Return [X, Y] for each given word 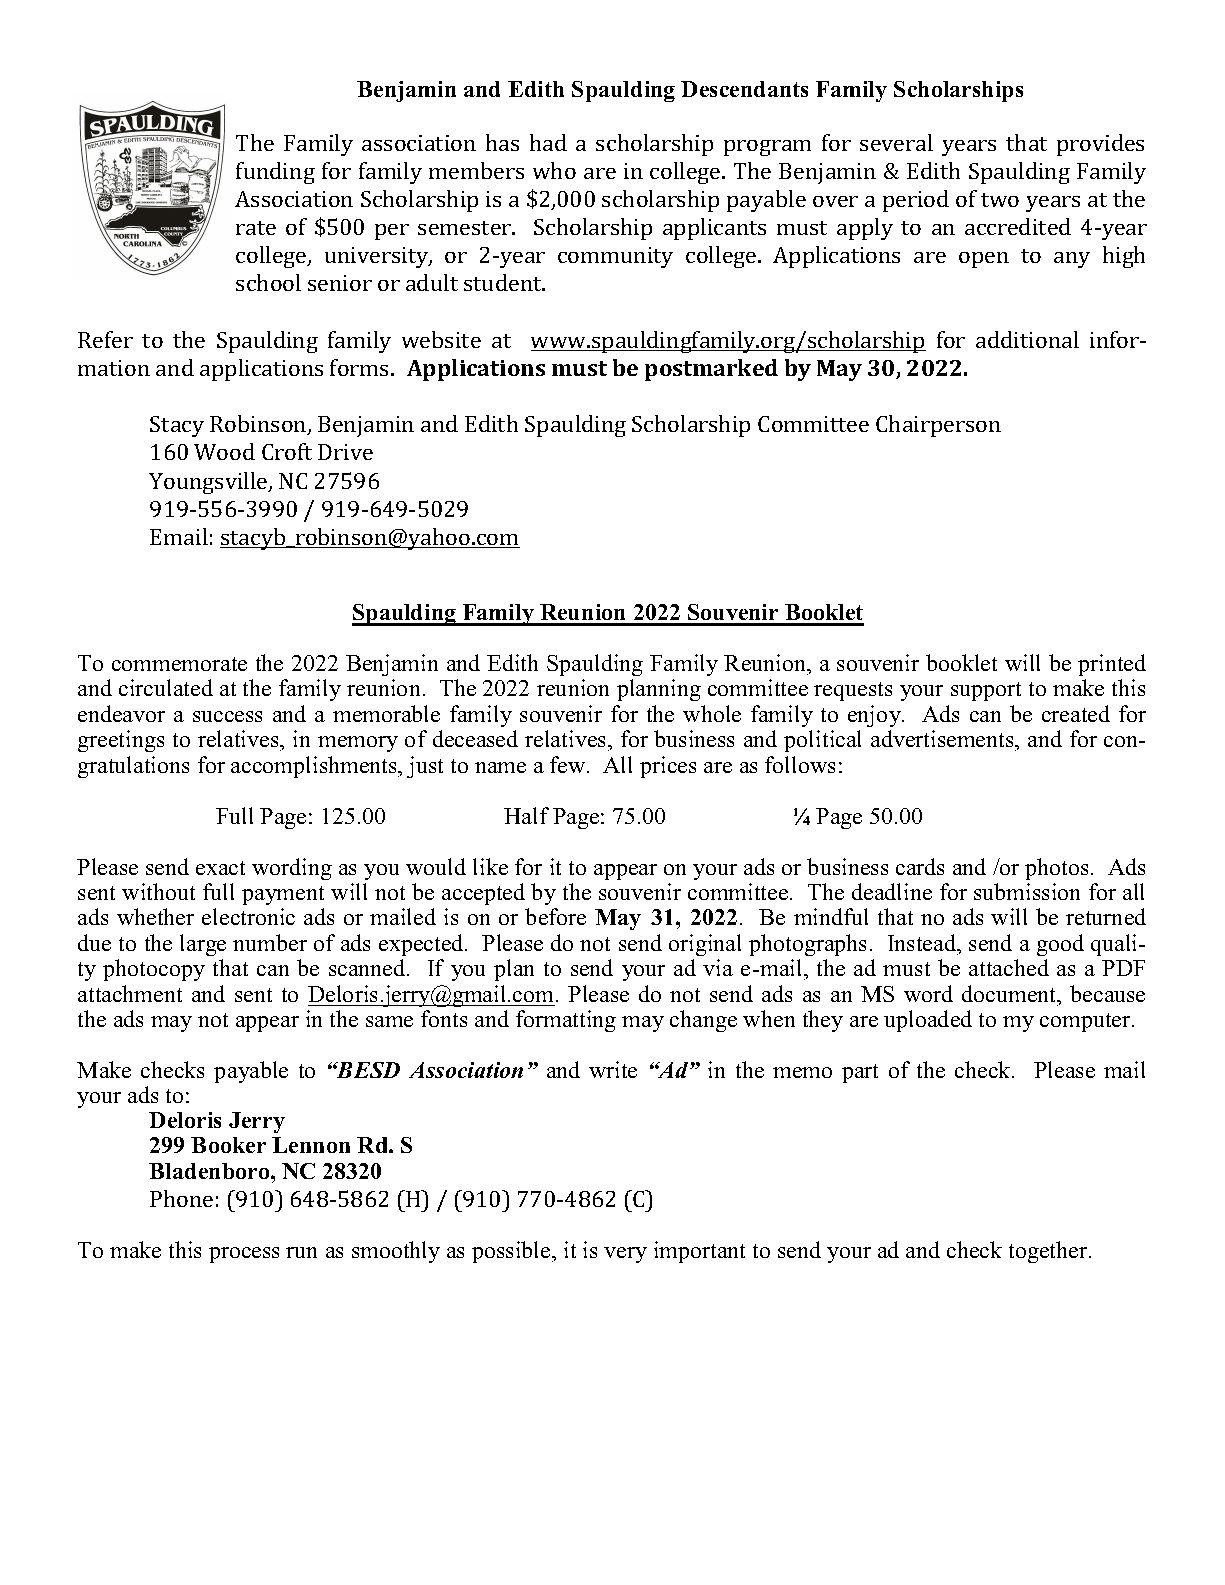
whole [712, 713]
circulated [166, 687]
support [986, 691]
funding [275, 173]
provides [1100, 145]
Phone [181, 1198]
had [548, 142]
